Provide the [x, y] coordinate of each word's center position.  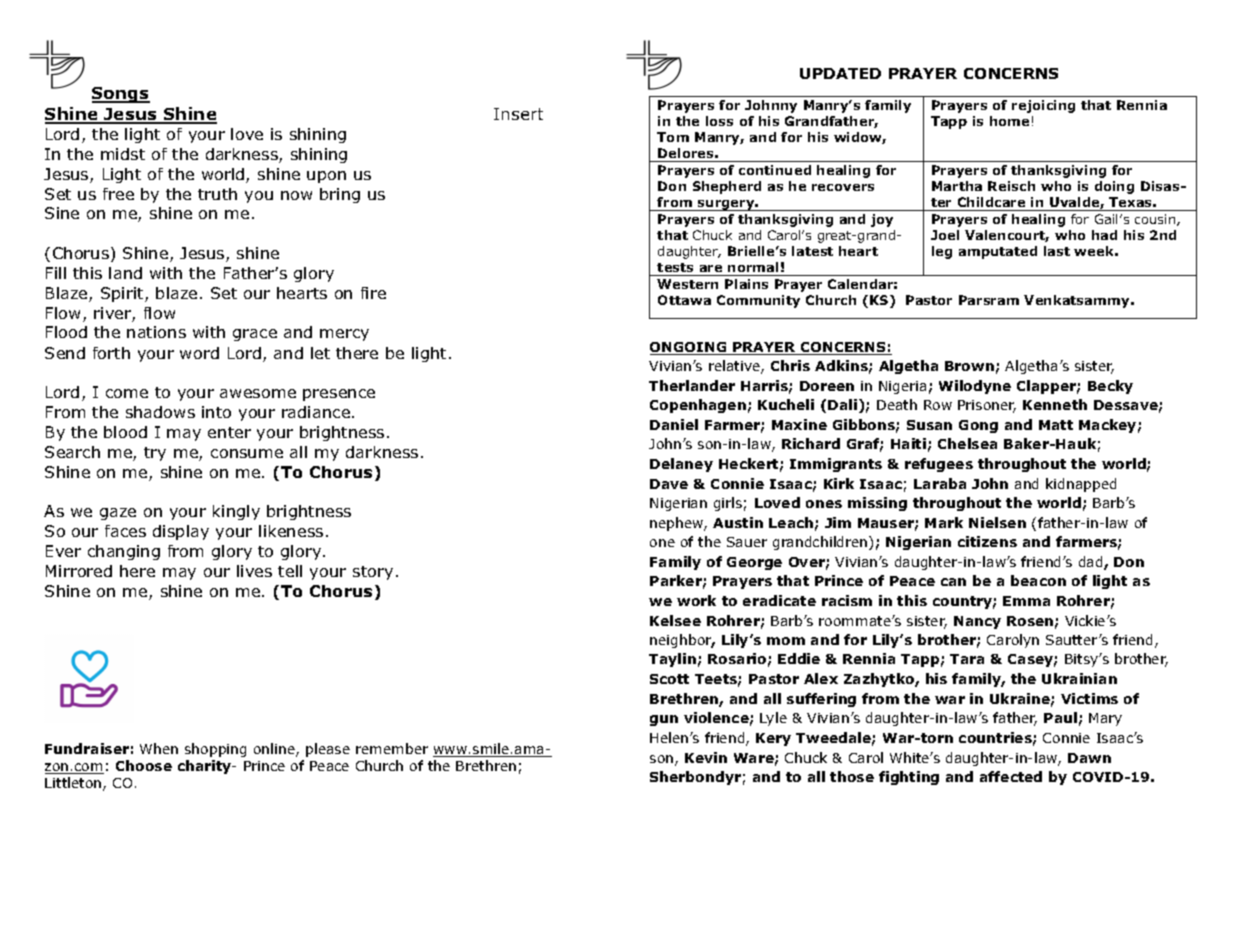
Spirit [123, 294]
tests [675, 267]
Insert [518, 114]
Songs [121, 95]
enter [229, 432]
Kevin [706, 757]
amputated [998, 252]
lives [254, 571]
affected [1011, 776]
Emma [1026, 601]
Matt [1056, 425]
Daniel [674, 424]
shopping [215, 750]
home [1009, 121]
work [696, 600]
